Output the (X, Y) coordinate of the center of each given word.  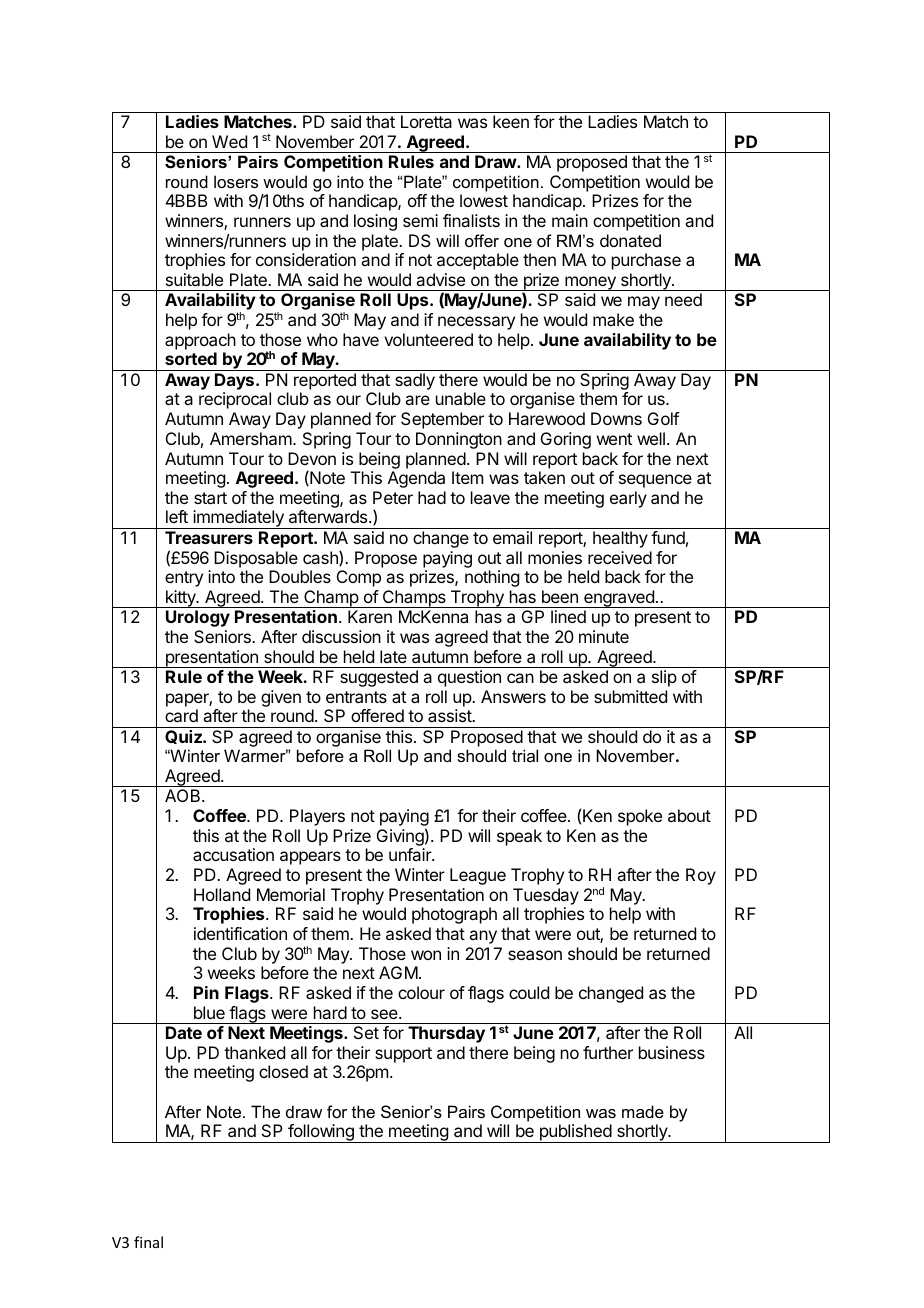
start (210, 498)
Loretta (426, 121)
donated (630, 240)
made (643, 1111)
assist (450, 715)
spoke (640, 817)
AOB (184, 795)
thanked (254, 1052)
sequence (655, 481)
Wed (229, 141)
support (403, 1055)
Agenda (416, 479)
